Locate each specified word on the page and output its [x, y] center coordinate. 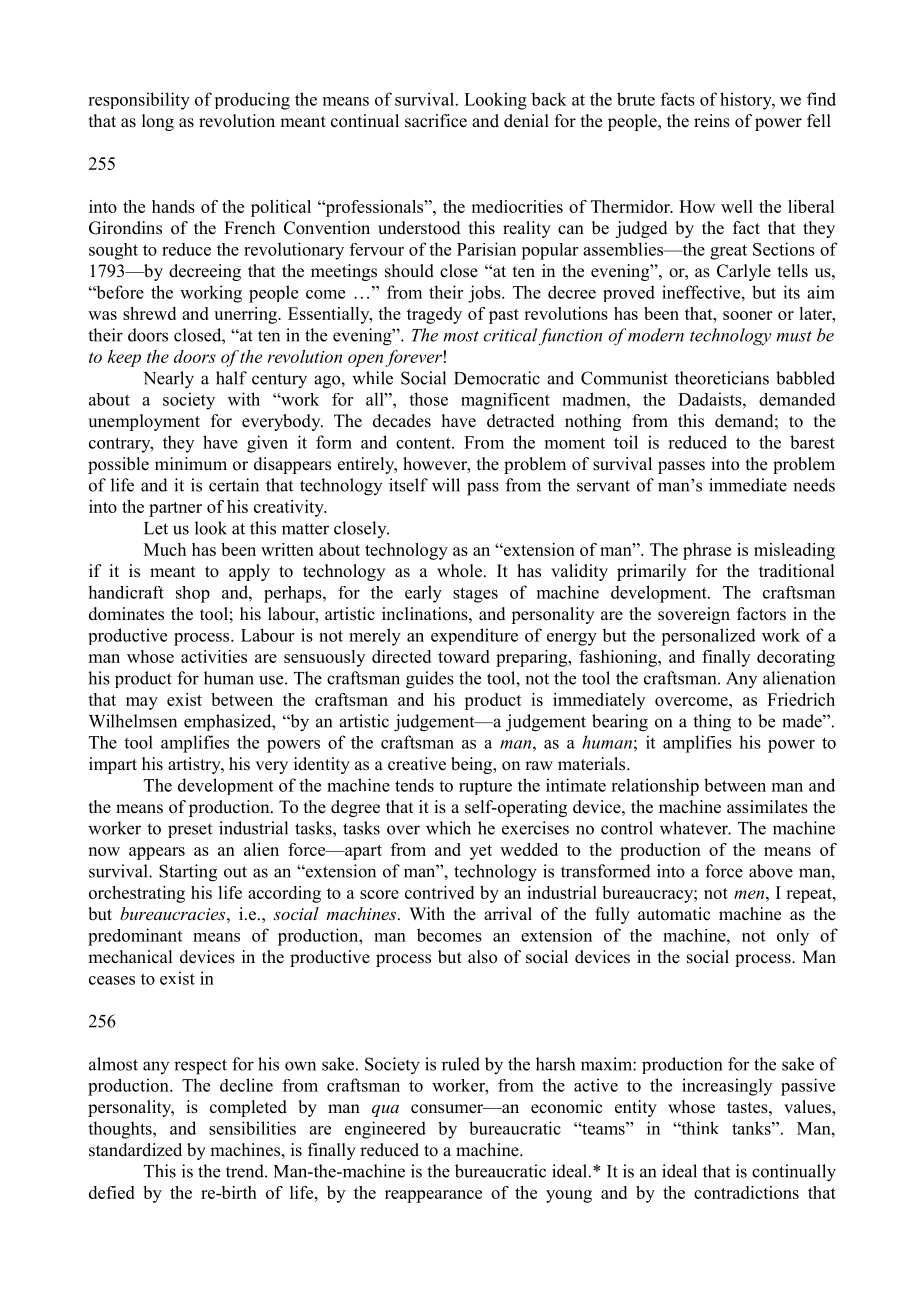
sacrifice [436, 121]
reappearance [433, 1196]
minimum [191, 464]
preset [190, 830]
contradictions [746, 1192]
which [448, 828]
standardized [135, 1150]
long [158, 122]
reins [712, 121]
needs [814, 485]
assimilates [767, 807]
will [446, 485]
